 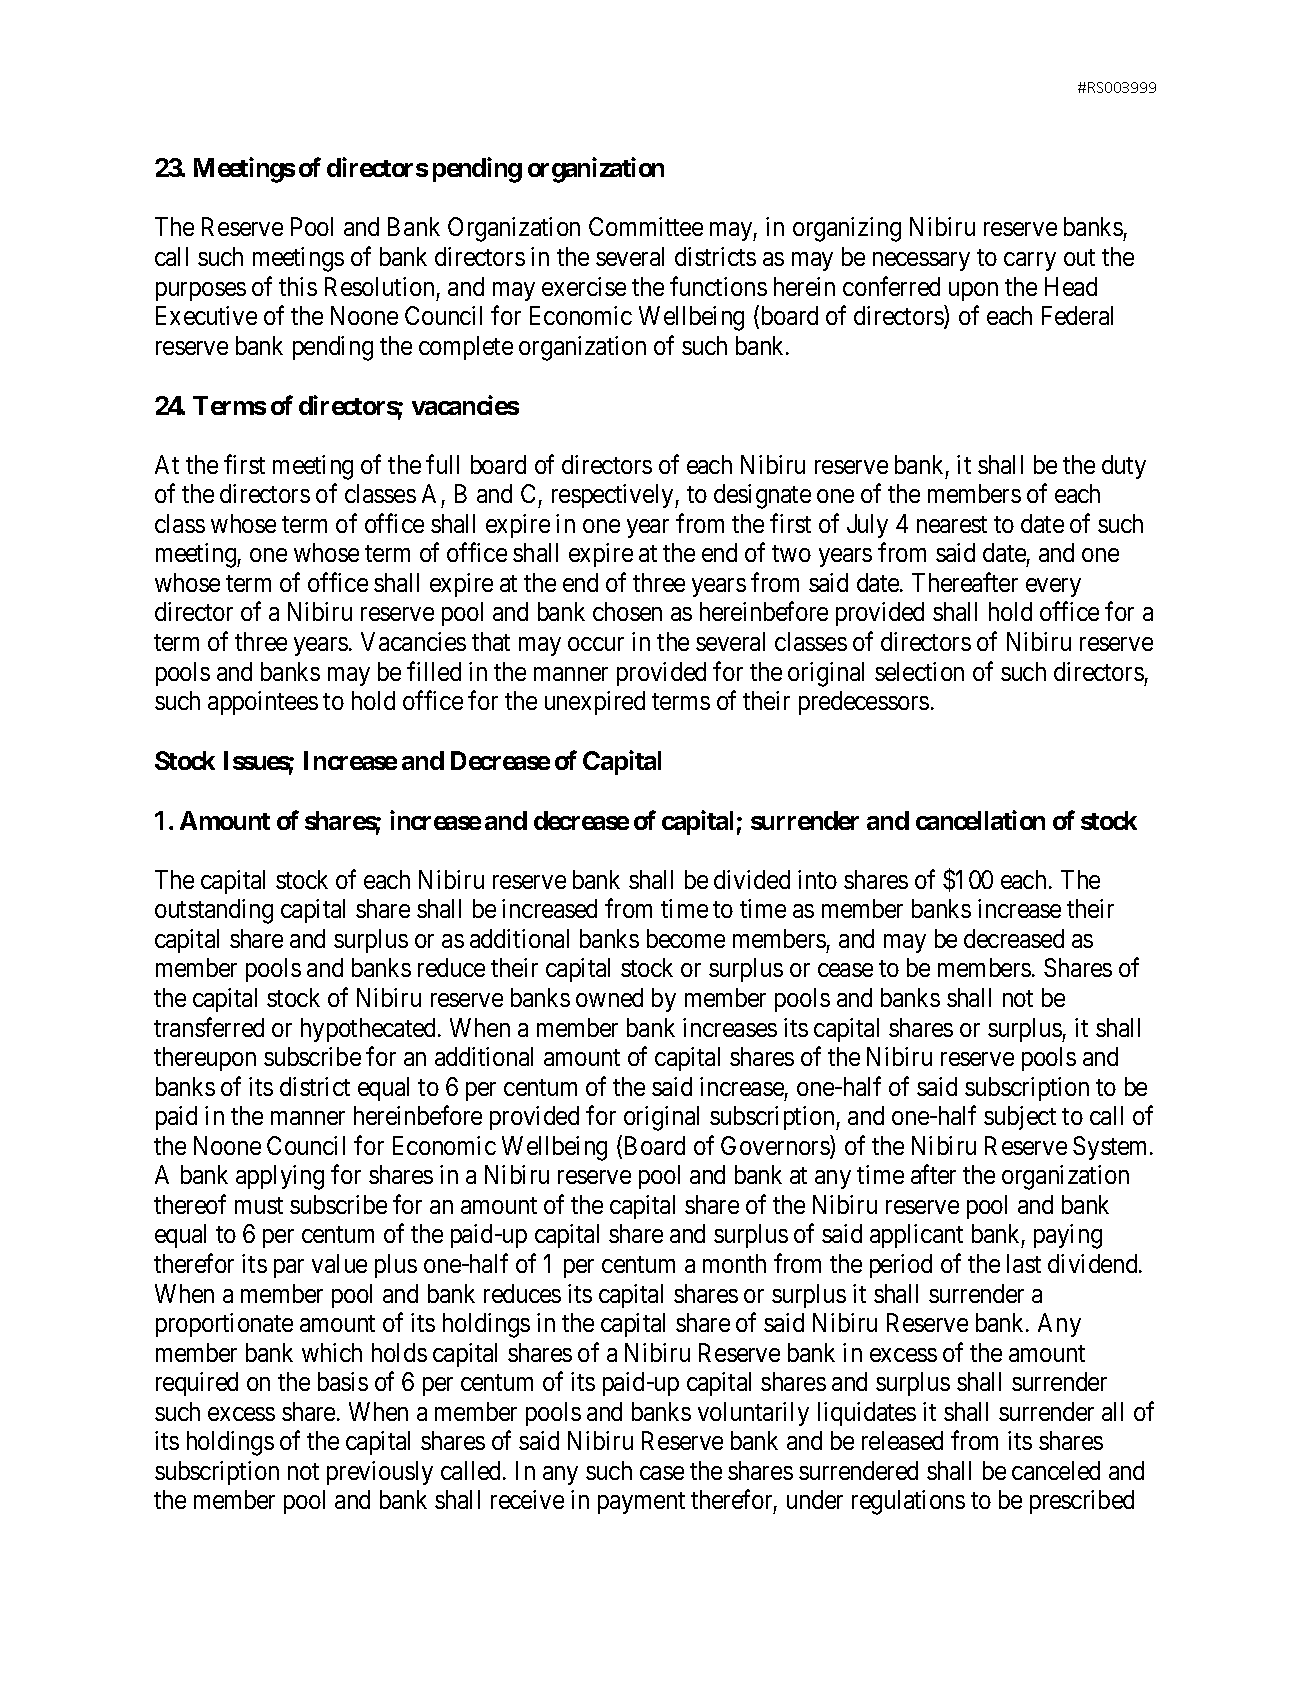 I want to click on chosen, so click(x=627, y=611).
